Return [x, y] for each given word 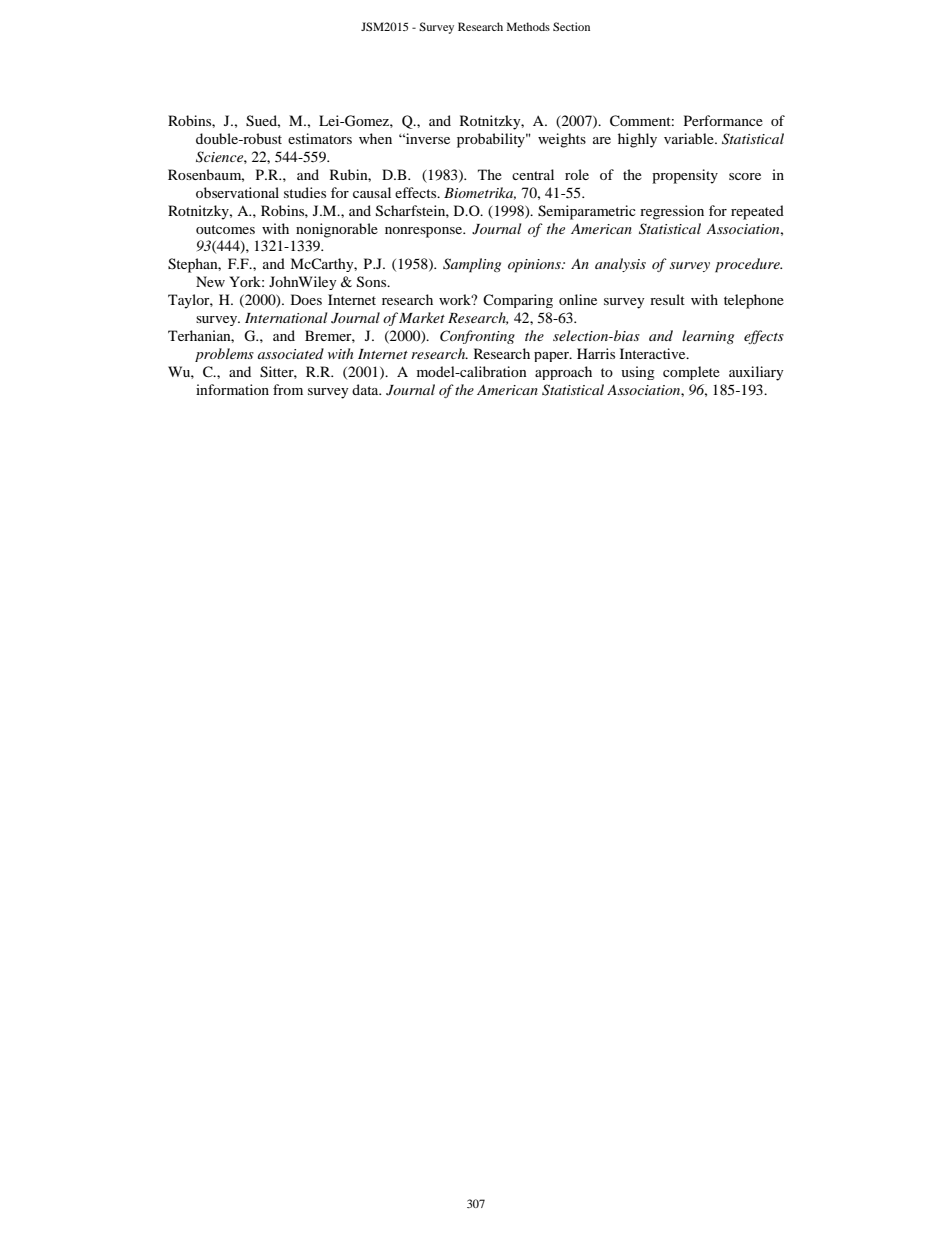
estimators [320, 138]
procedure [748, 265]
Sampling [472, 265]
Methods [528, 26]
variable [690, 138]
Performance [723, 120]
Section [571, 26]
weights [562, 140]
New [210, 281]
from [288, 389]
